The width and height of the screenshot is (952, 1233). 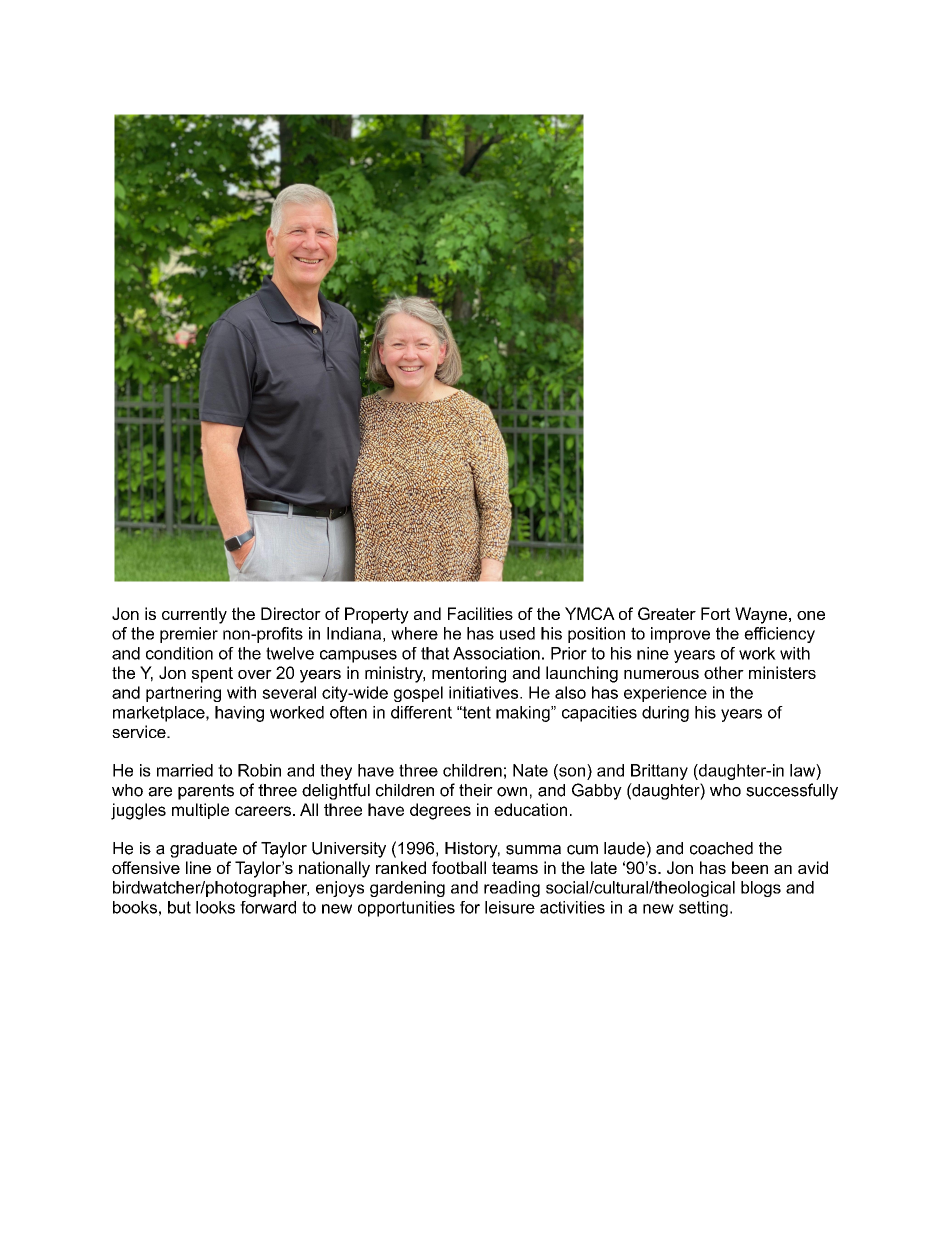 What do you see at coordinates (215, 907) in the screenshot?
I see `looks` at bounding box center [215, 907].
